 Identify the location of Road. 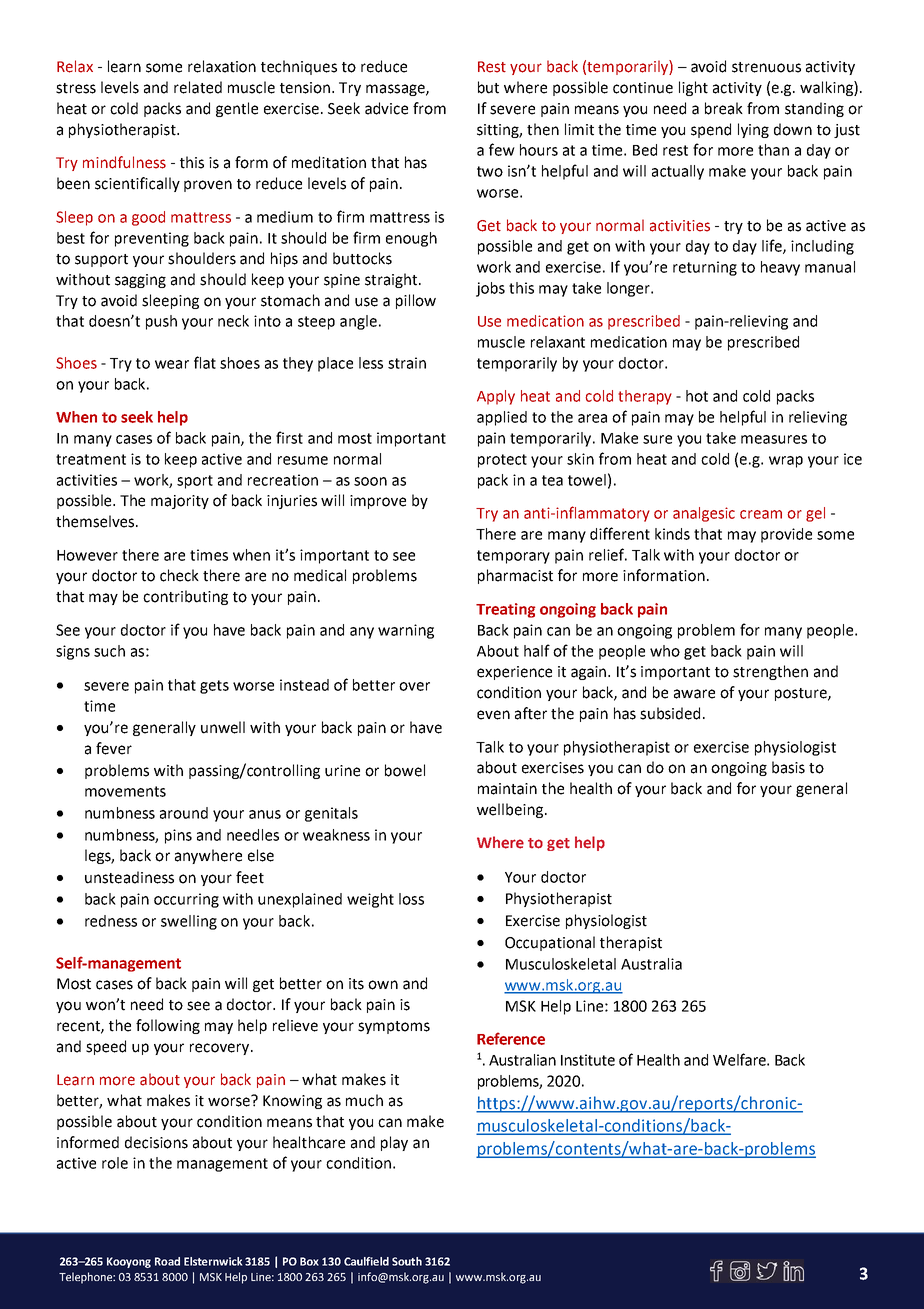
(167, 1261).
